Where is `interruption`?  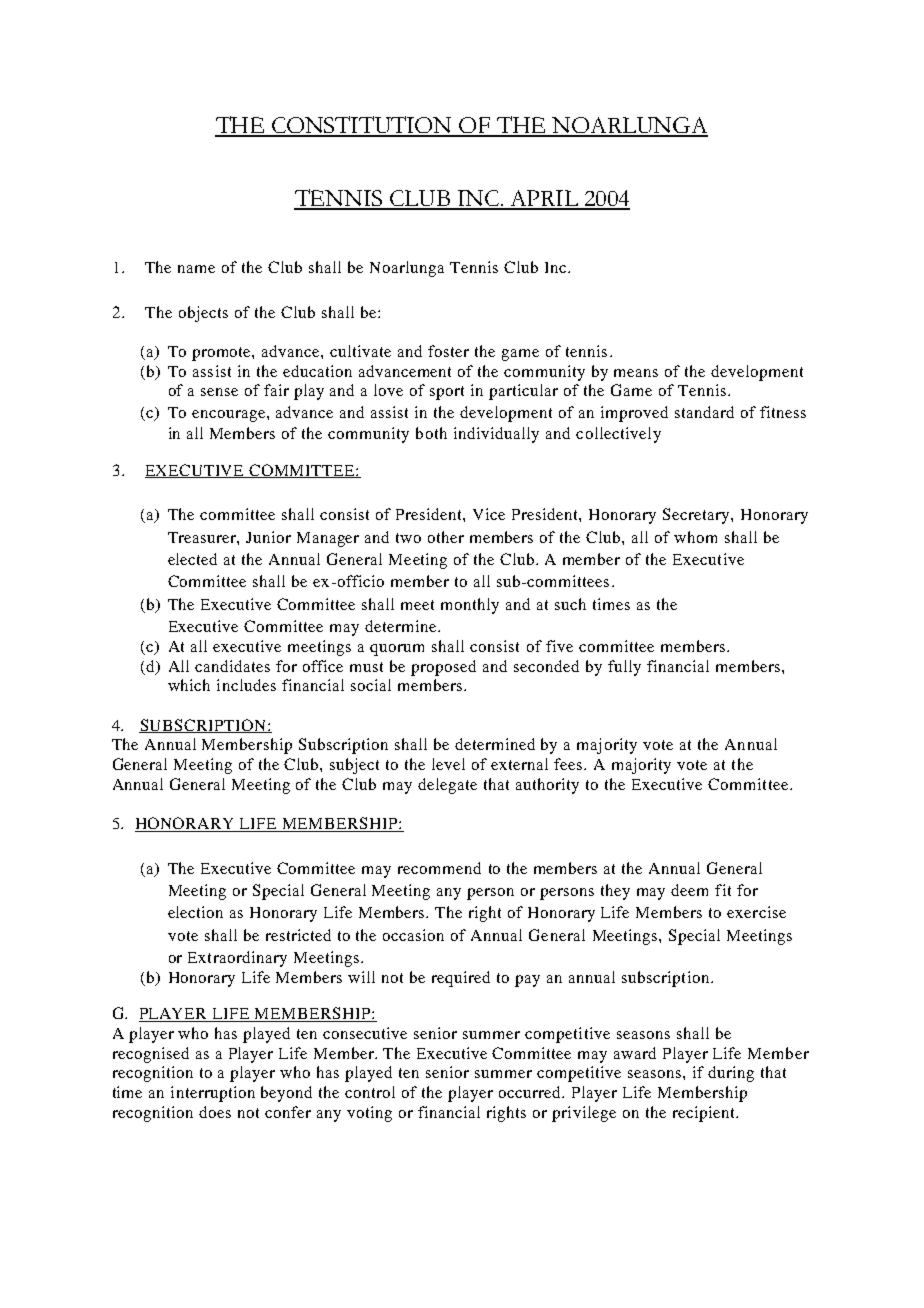 interruption is located at coordinates (213, 1094).
